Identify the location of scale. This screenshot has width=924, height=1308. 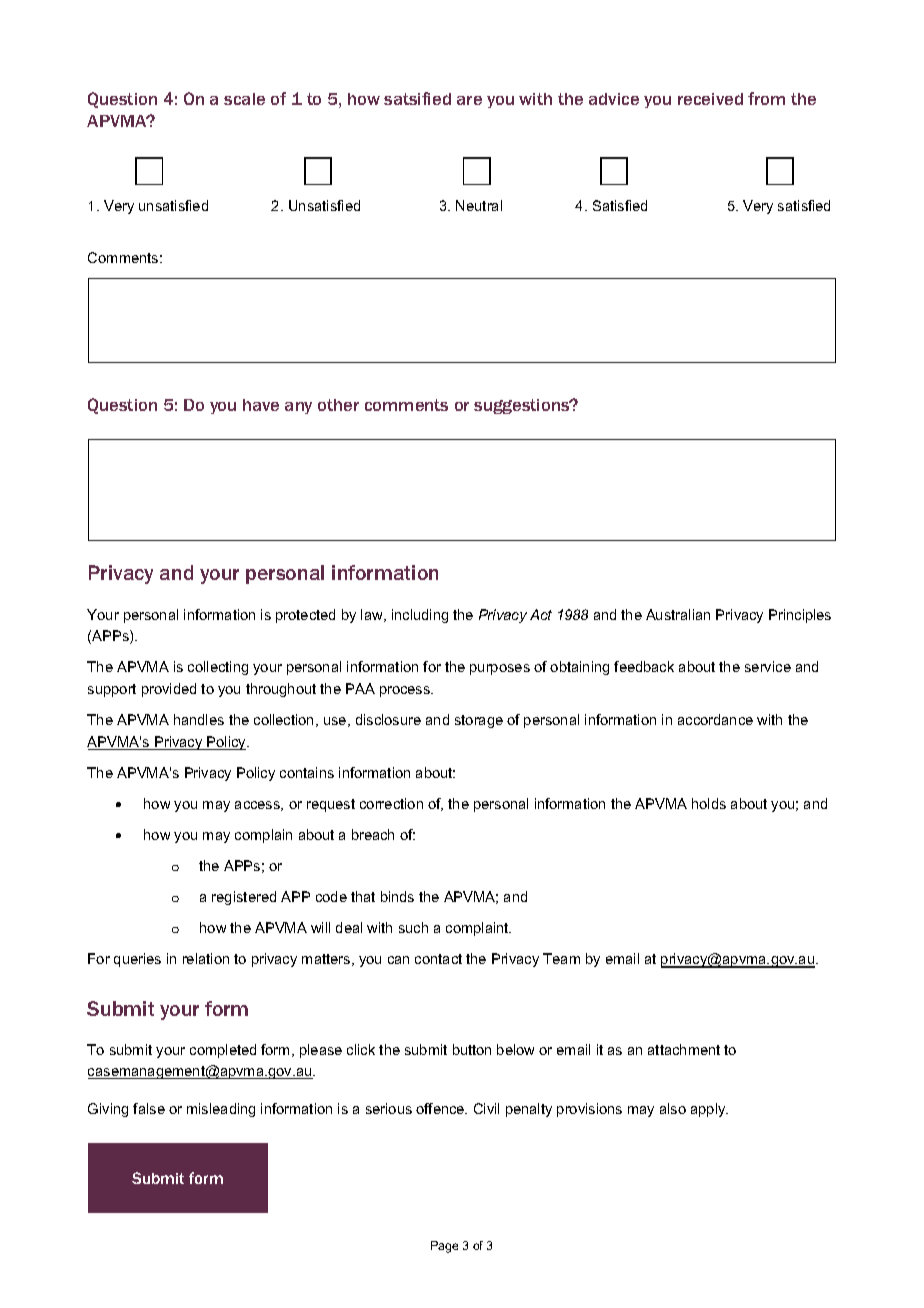
(244, 99).
